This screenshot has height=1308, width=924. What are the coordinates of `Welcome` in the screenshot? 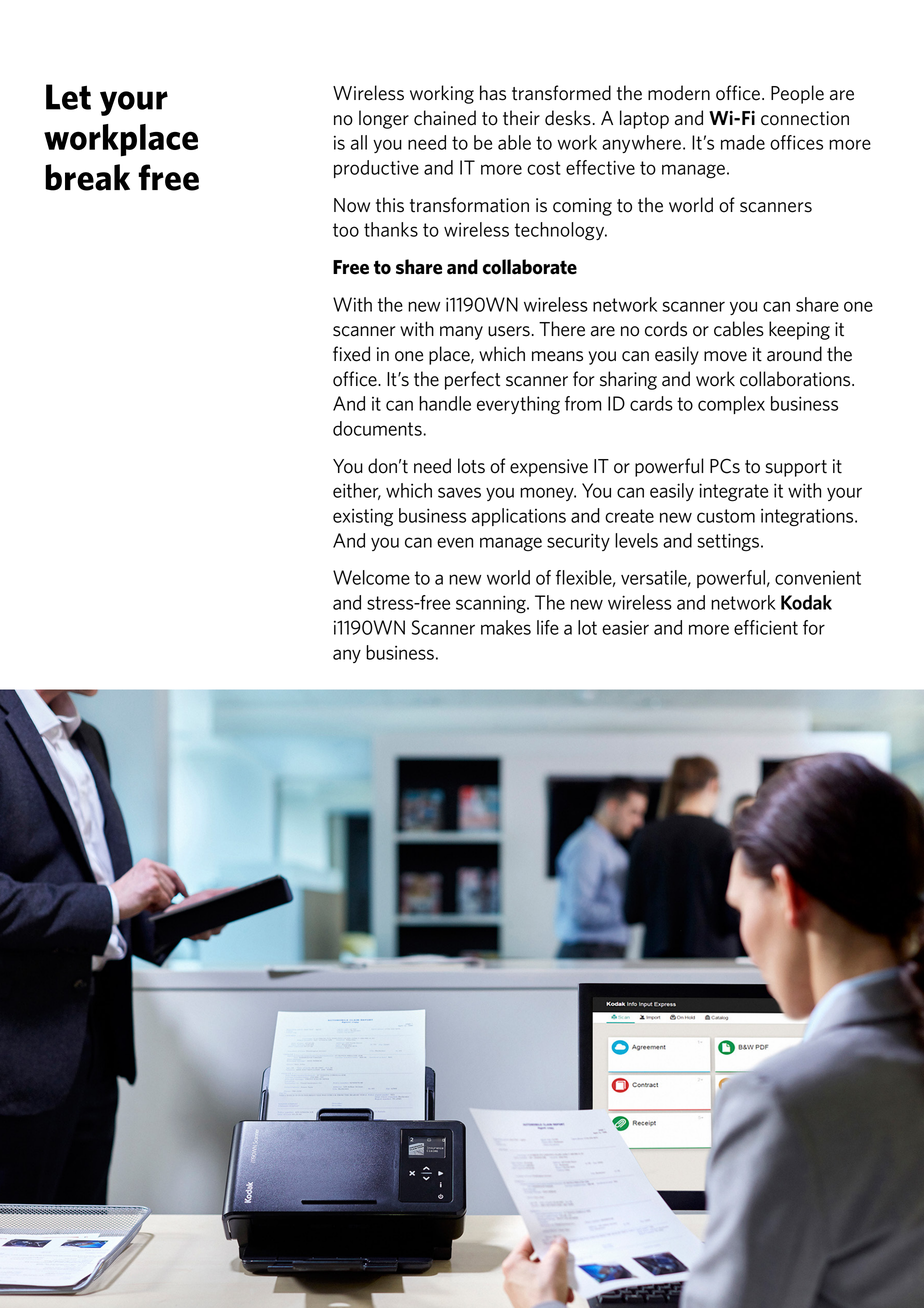 It's located at (371, 577).
